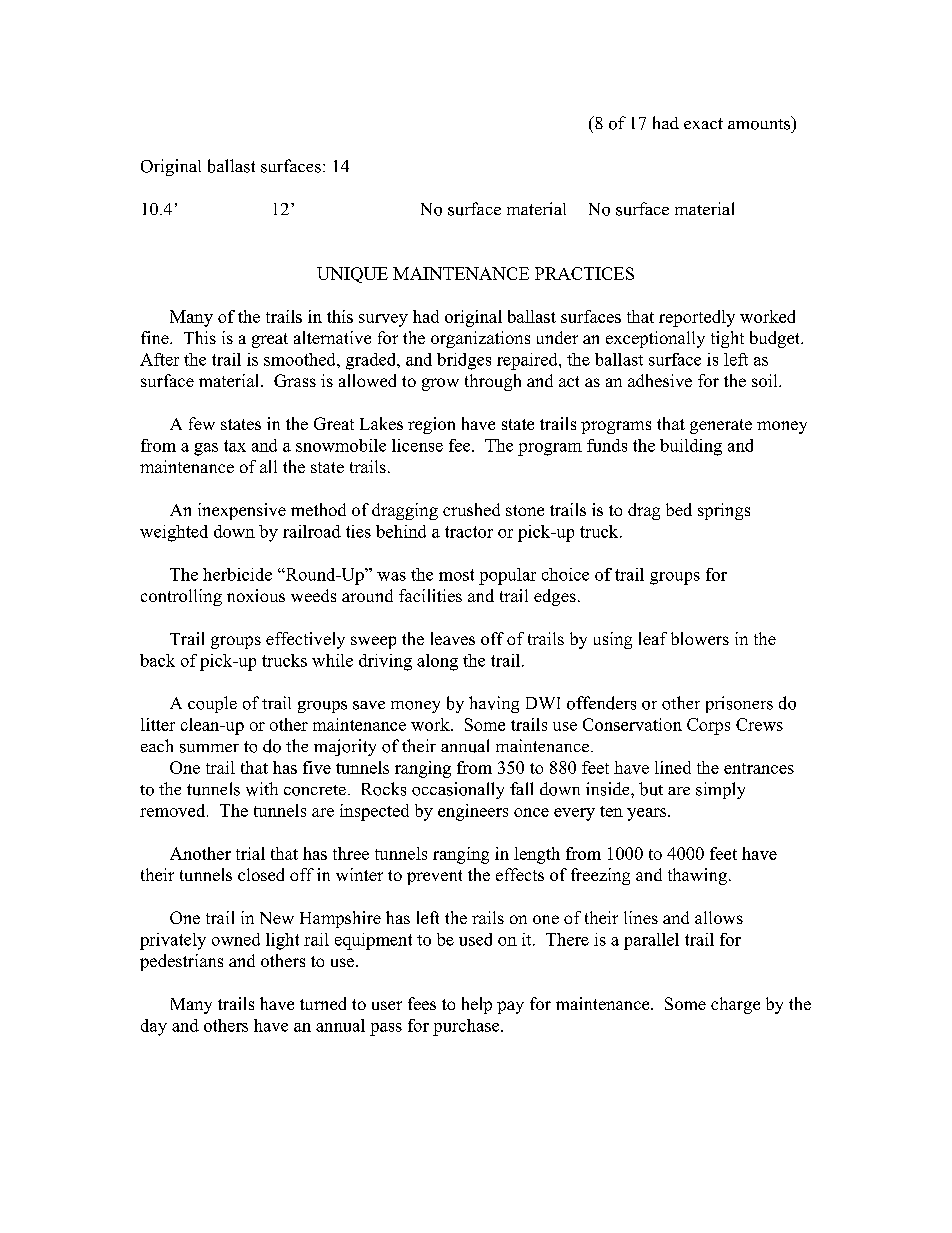 The height and width of the document is (1233, 952). What do you see at coordinates (352, 275) in the document?
I see `UNIQUE` at bounding box center [352, 275].
